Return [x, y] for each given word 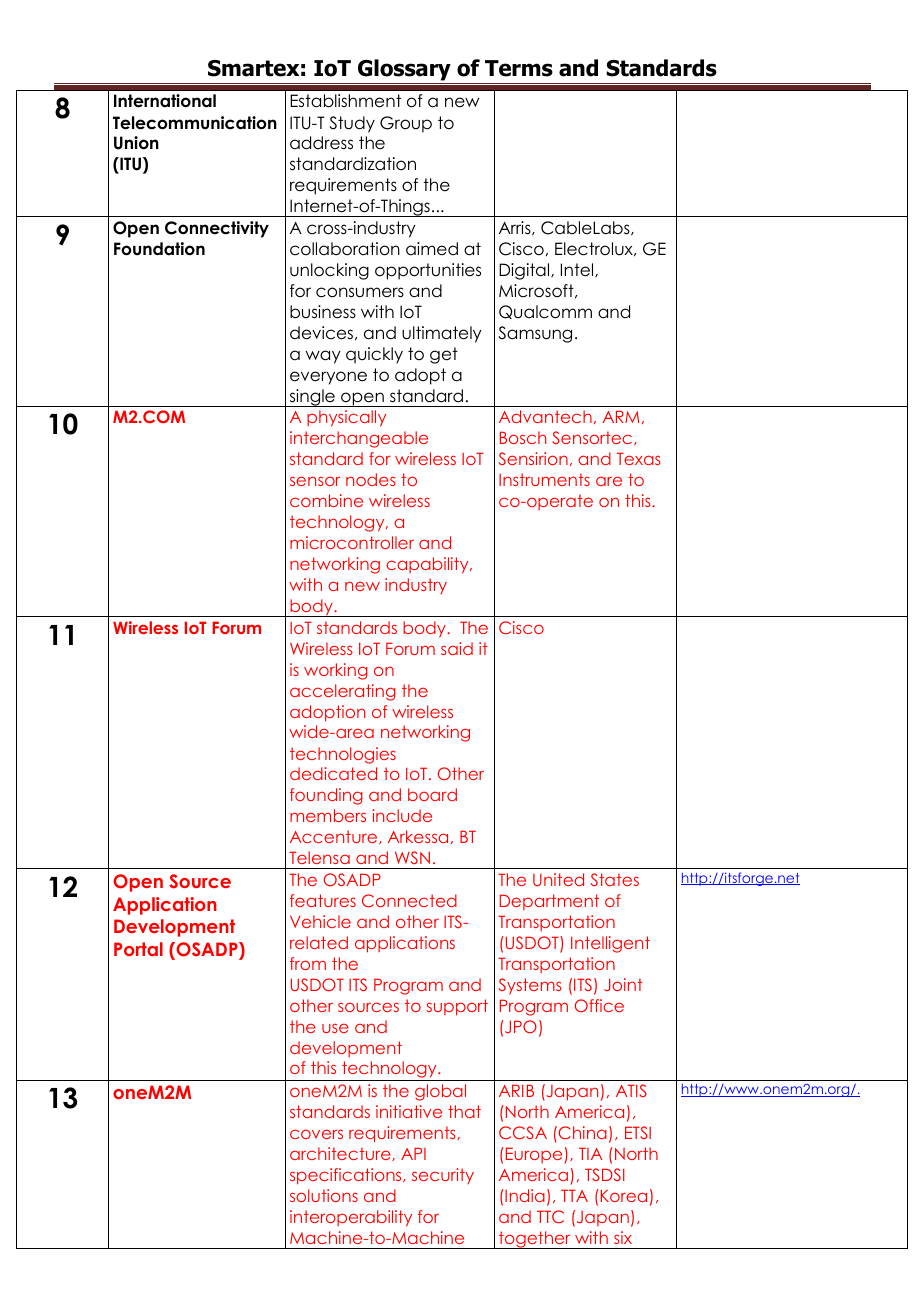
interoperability [351, 1218]
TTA [574, 1195]
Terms [519, 68]
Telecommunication [195, 123]
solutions [324, 1195]
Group [406, 124]
